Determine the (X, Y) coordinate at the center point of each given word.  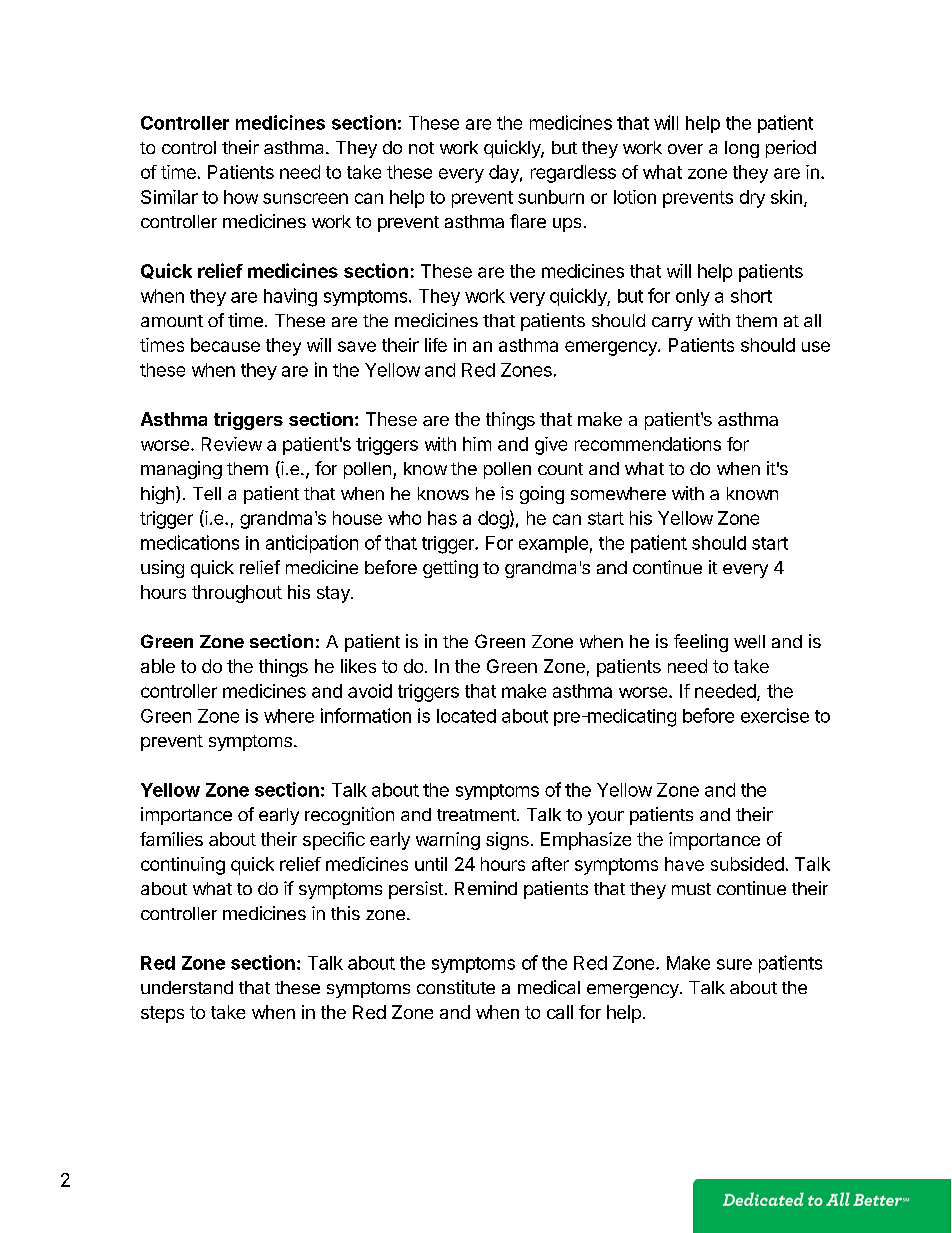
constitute (456, 987)
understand (187, 987)
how (241, 197)
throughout (237, 594)
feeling (701, 643)
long (742, 149)
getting (450, 569)
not (421, 148)
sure (734, 964)
